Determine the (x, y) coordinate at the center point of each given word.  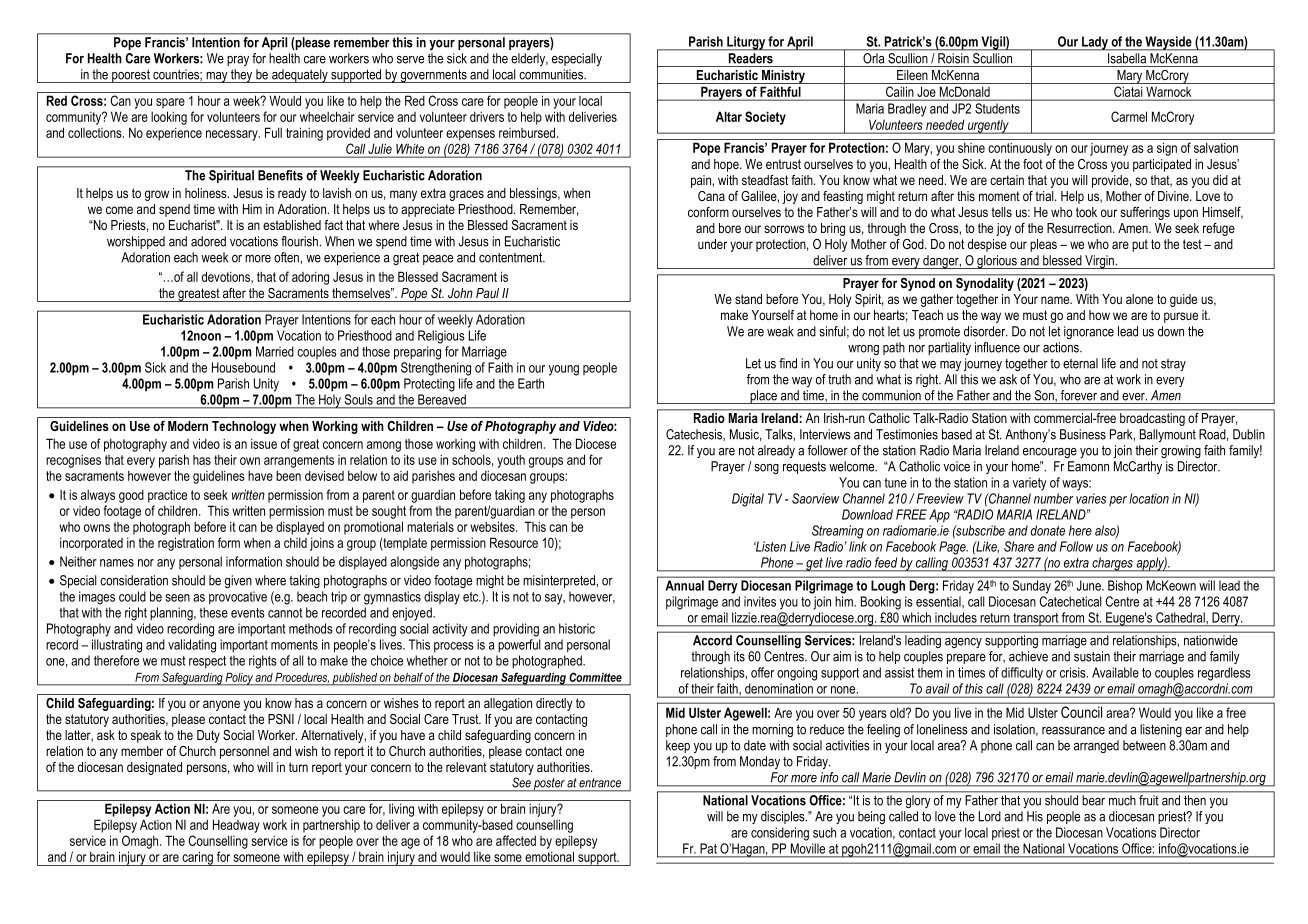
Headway (236, 826)
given (238, 581)
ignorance (1089, 332)
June (1090, 585)
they (242, 76)
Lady (1095, 43)
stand (748, 299)
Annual (685, 585)
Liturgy (746, 43)
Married (275, 351)
